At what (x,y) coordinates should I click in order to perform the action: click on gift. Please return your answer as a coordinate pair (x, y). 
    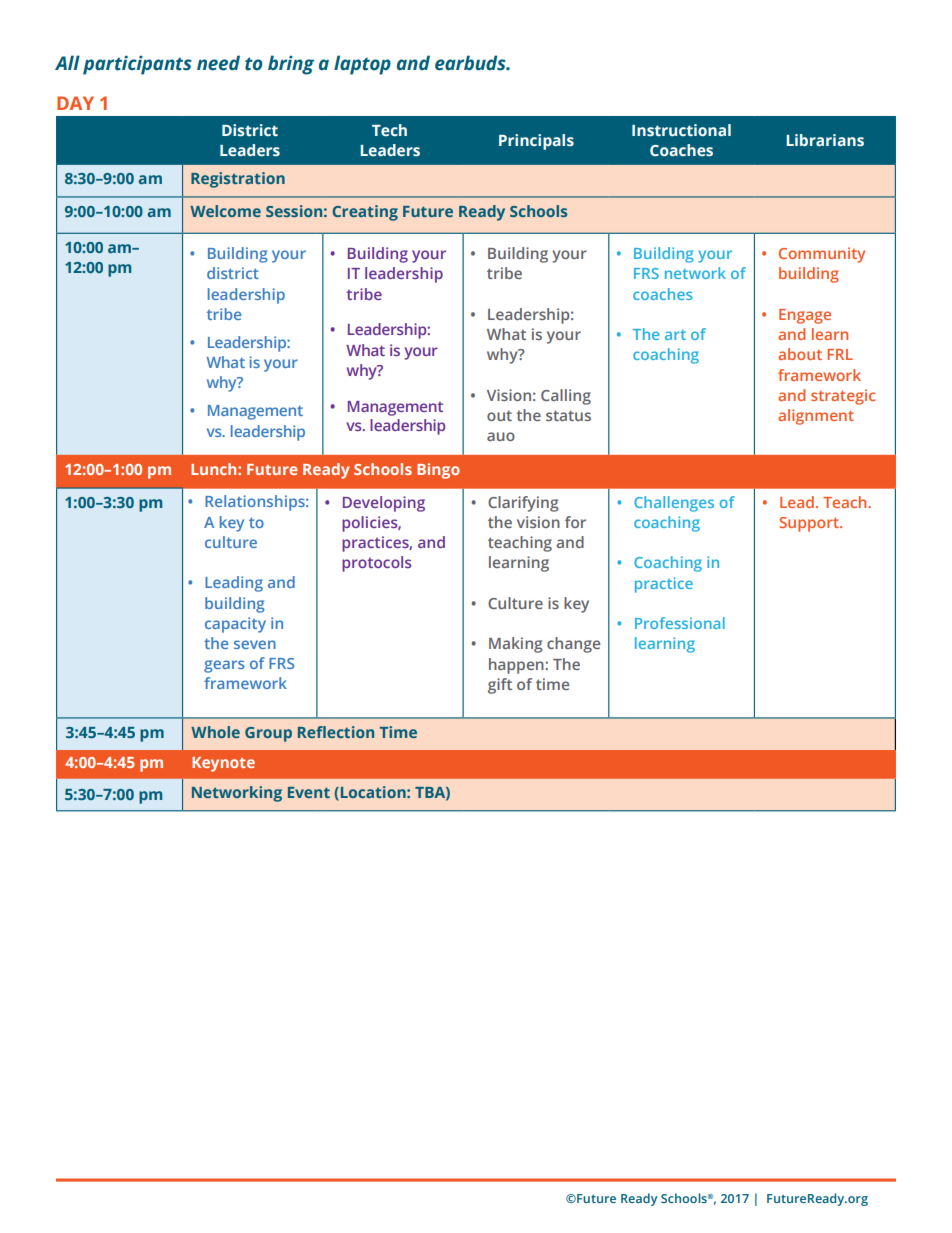
    Looking at the image, I should click on (500, 686).
